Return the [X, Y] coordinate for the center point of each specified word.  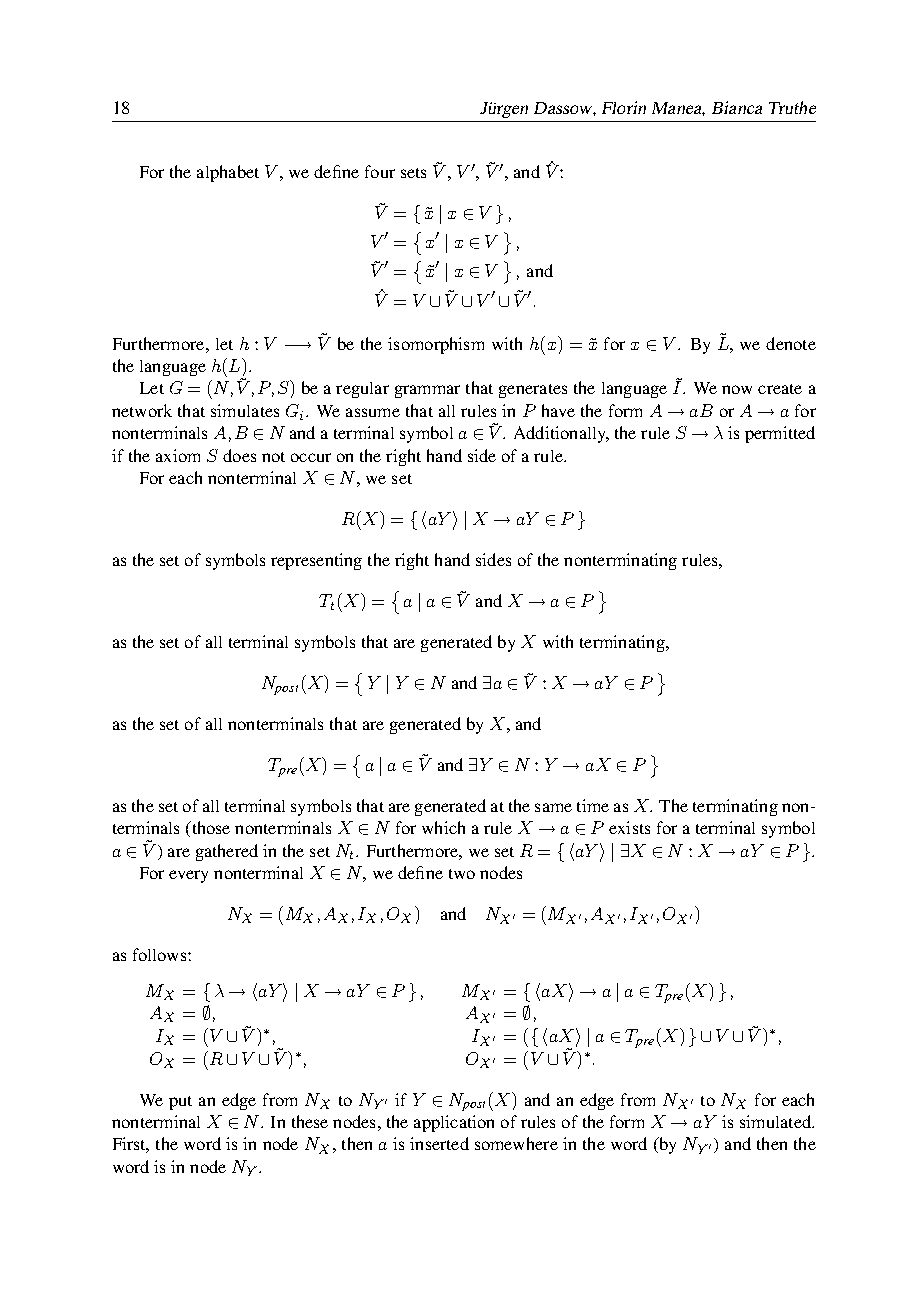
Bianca [737, 107]
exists [629, 827]
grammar [427, 391]
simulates [245, 410]
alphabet [228, 173]
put [180, 1103]
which [443, 827]
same [553, 807]
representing [316, 561]
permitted [780, 434]
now [737, 389]
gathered [227, 852]
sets [413, 173]
